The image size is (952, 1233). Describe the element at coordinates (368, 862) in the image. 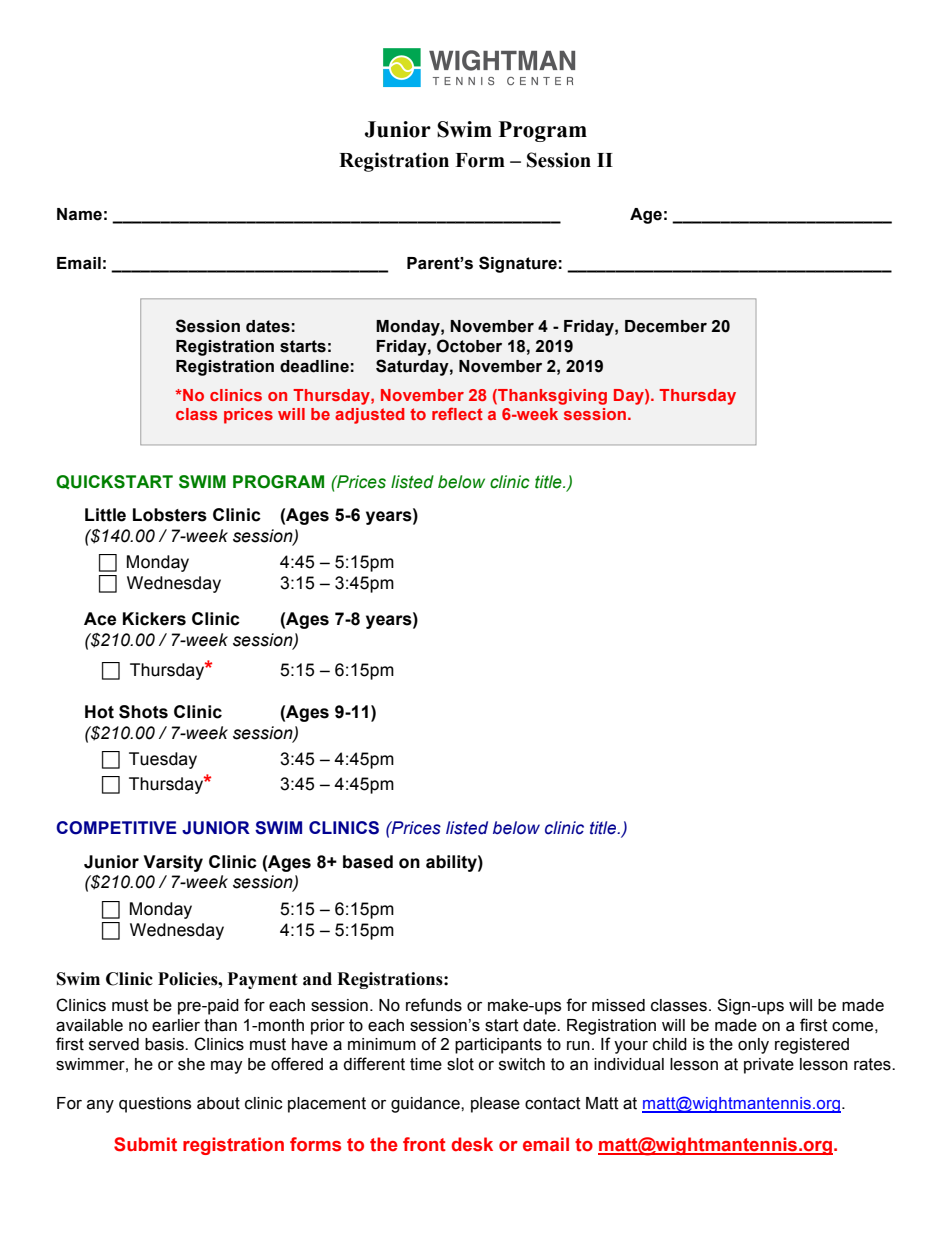

I see `based` at that location.
